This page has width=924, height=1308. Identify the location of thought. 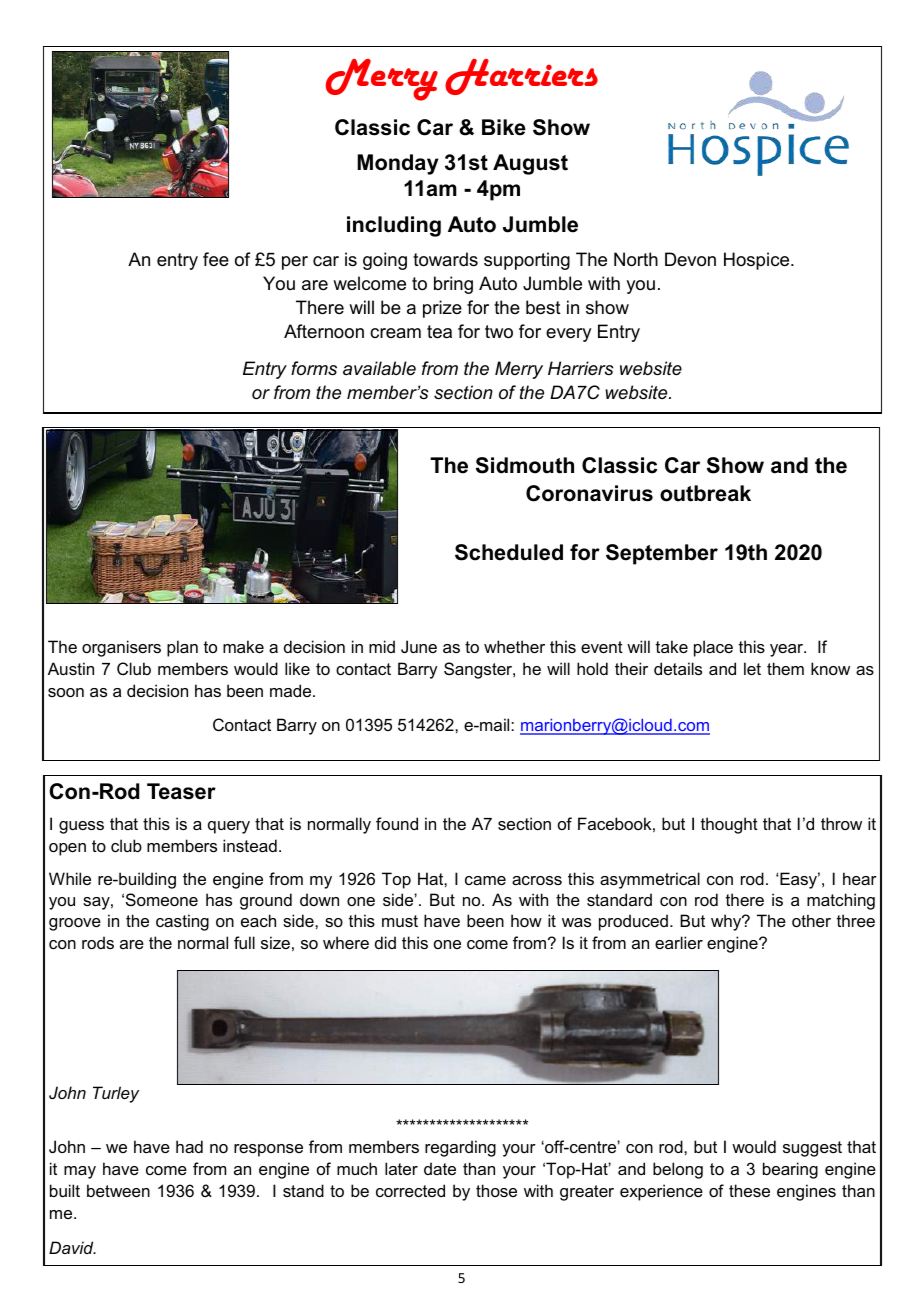
(729, 825).
